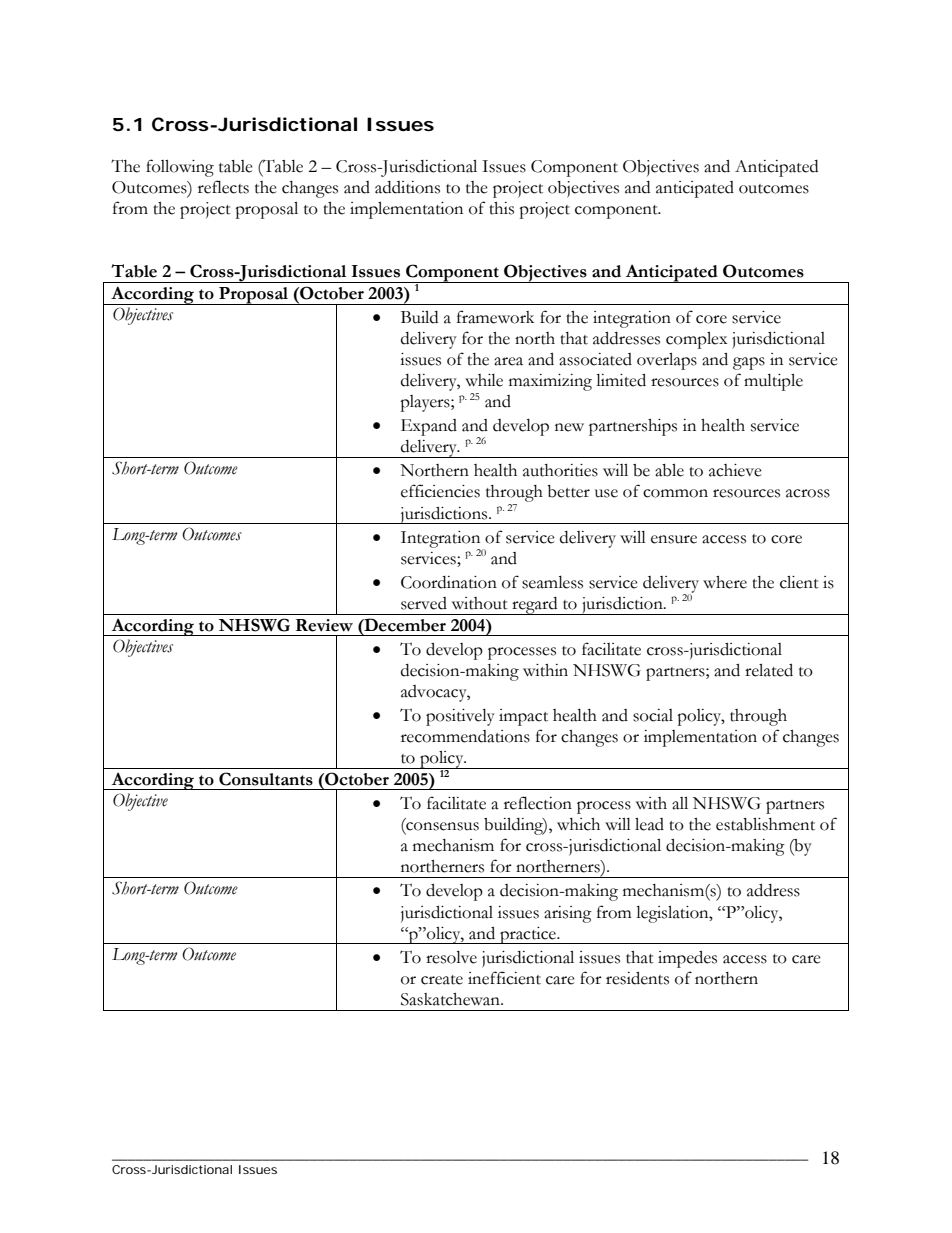  What do you see at coordinates (440, 491) in the screenshot?
I see `efficiencies` at bounding box center [440, 491].
